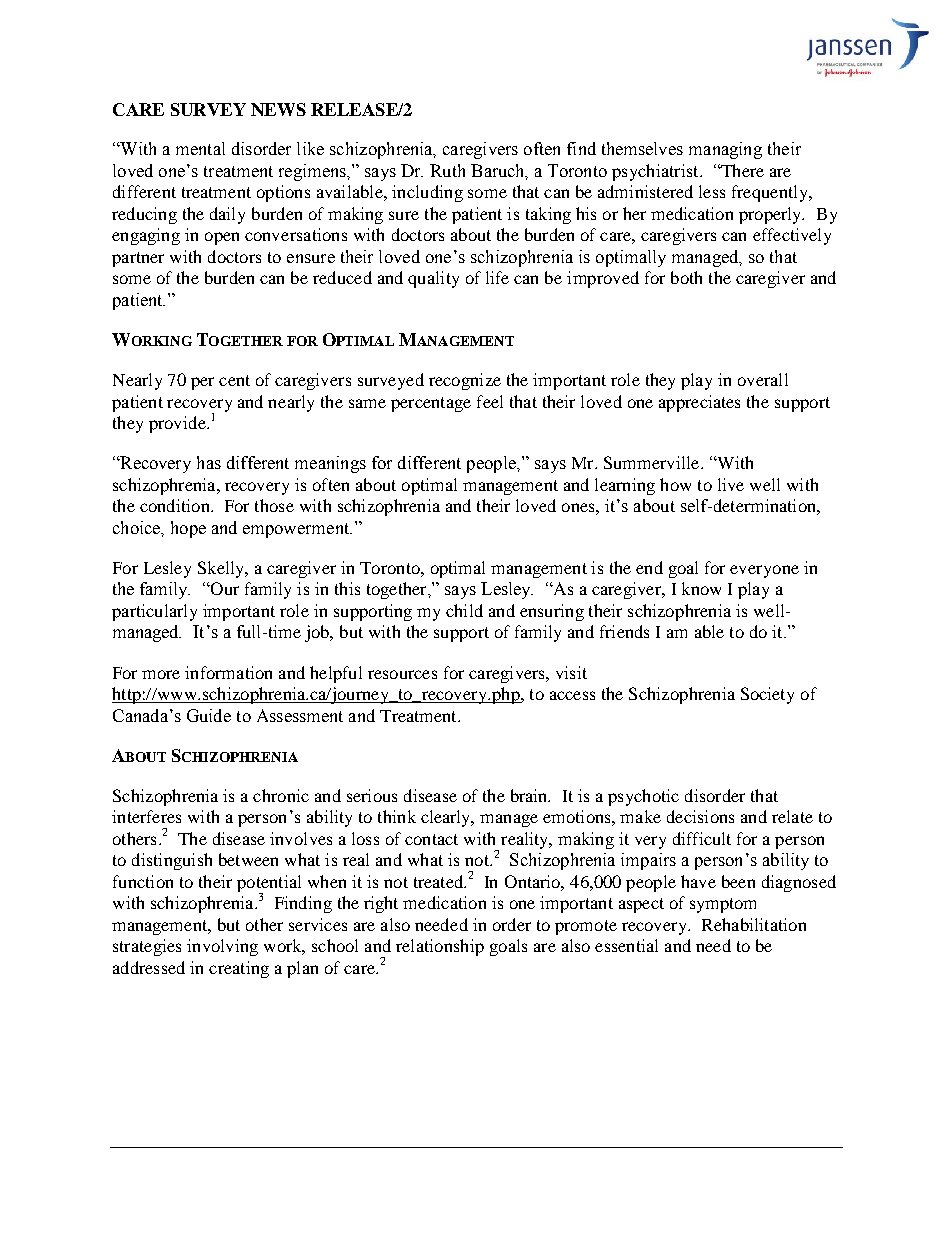 The height and width of the image is (1233, 952). What do you see at coordinates (188, 529) in the image?
I see `hope` at bounding box center [188, 529].
